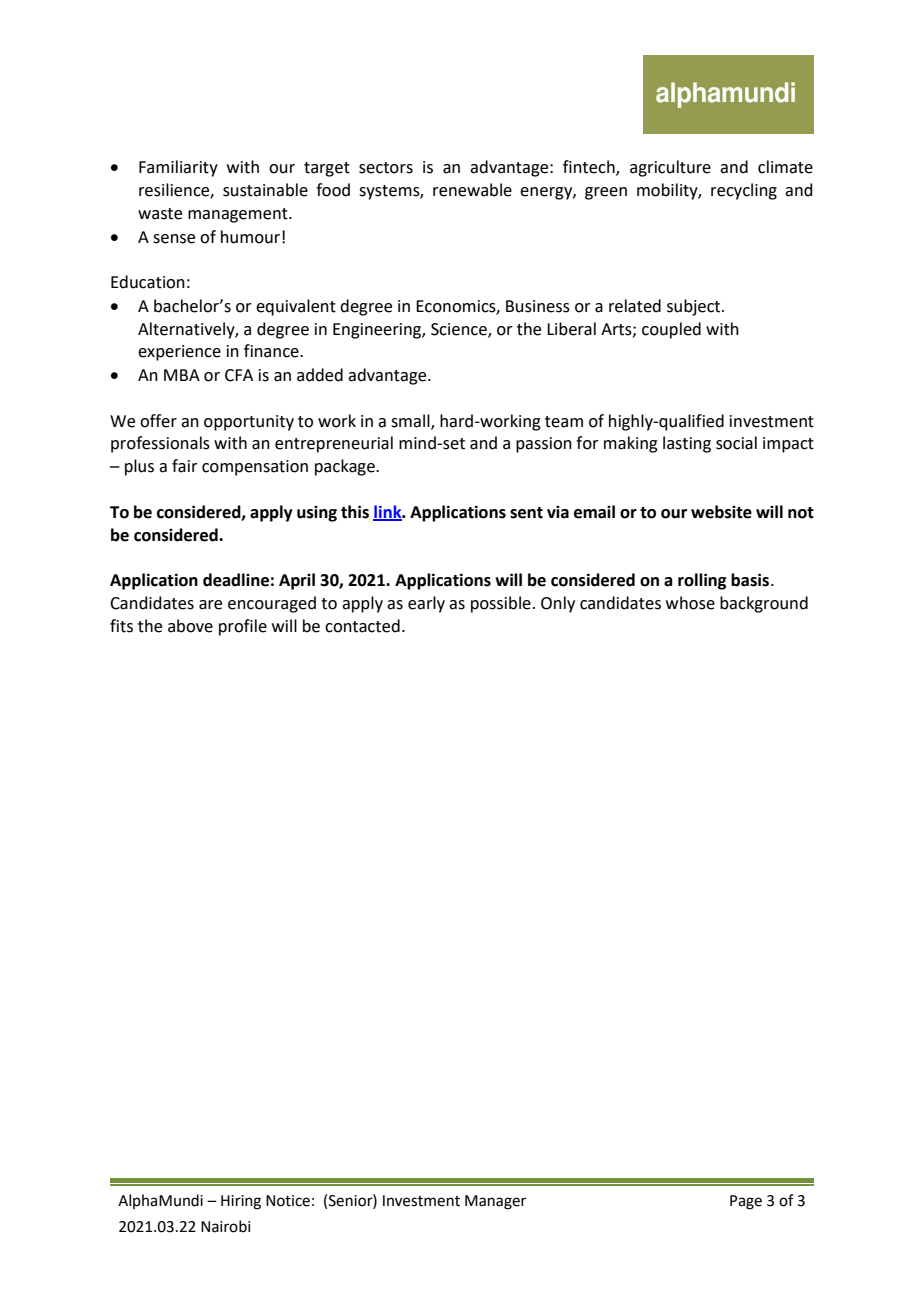 This image has height=1308, width=924. Describe the element at coordinates (239, 215) in the image. I see `management` at that location.
